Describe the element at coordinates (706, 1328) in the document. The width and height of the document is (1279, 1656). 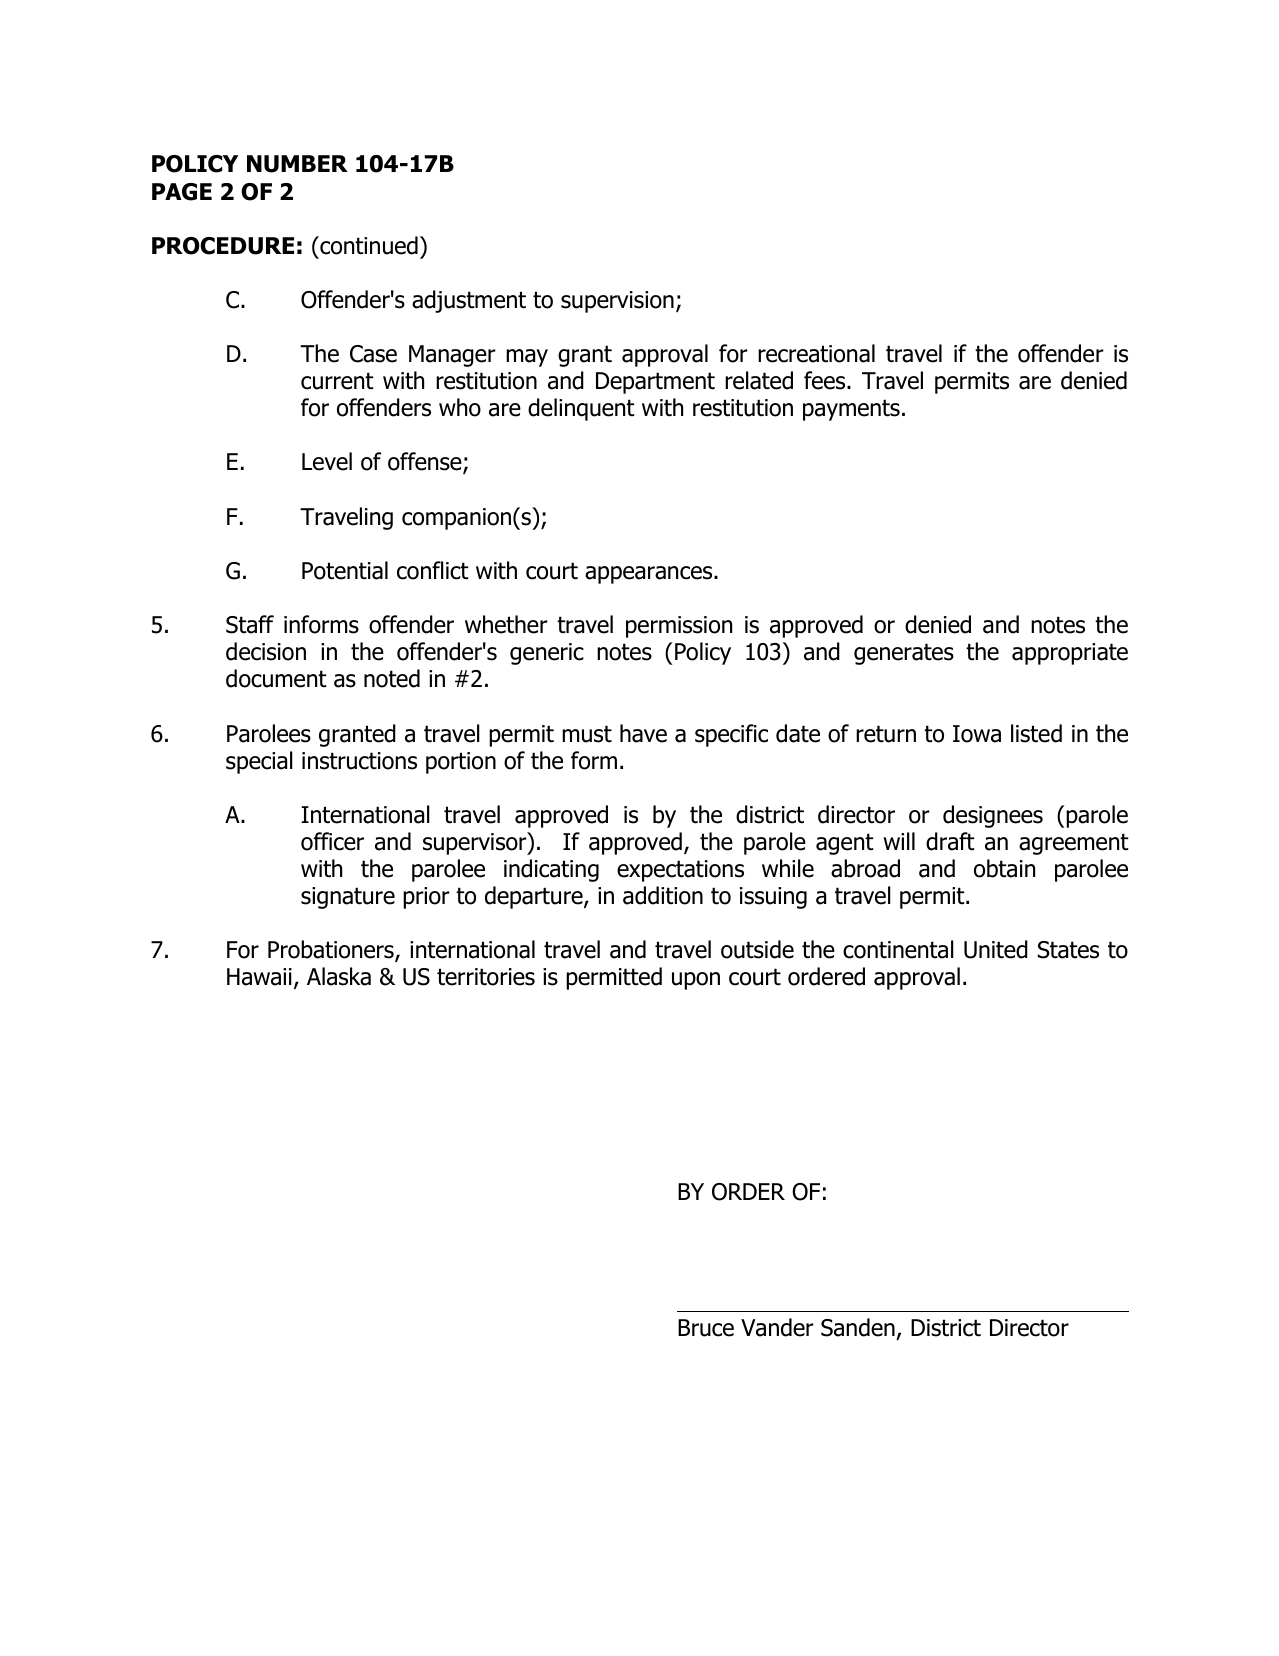
I see `Bruce` at that location.
